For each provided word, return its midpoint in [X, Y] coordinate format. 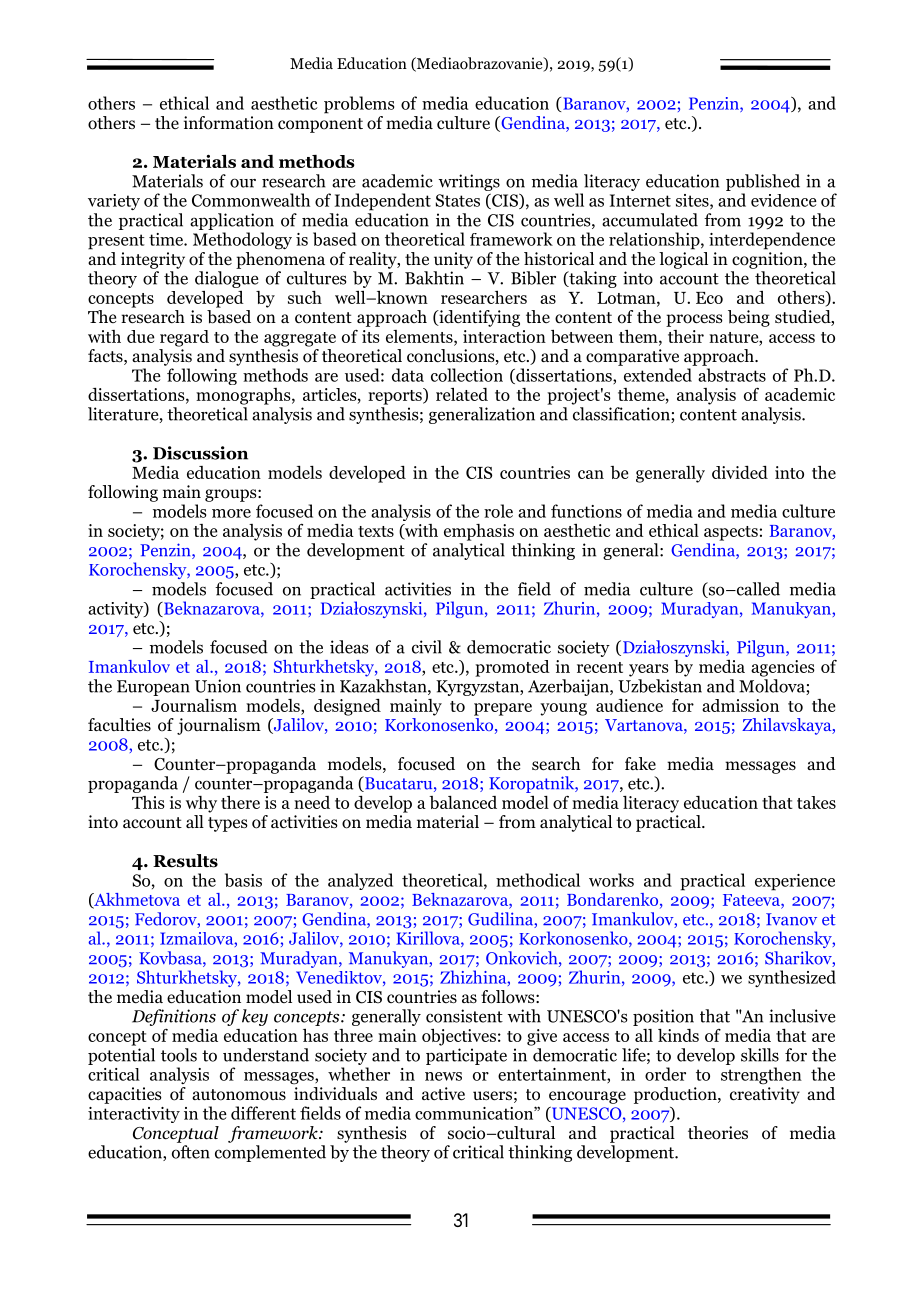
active [443, 1094]
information [229, 123]
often [191, 1152]
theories [718, 1133]
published [763, 182]
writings [469, 182]
